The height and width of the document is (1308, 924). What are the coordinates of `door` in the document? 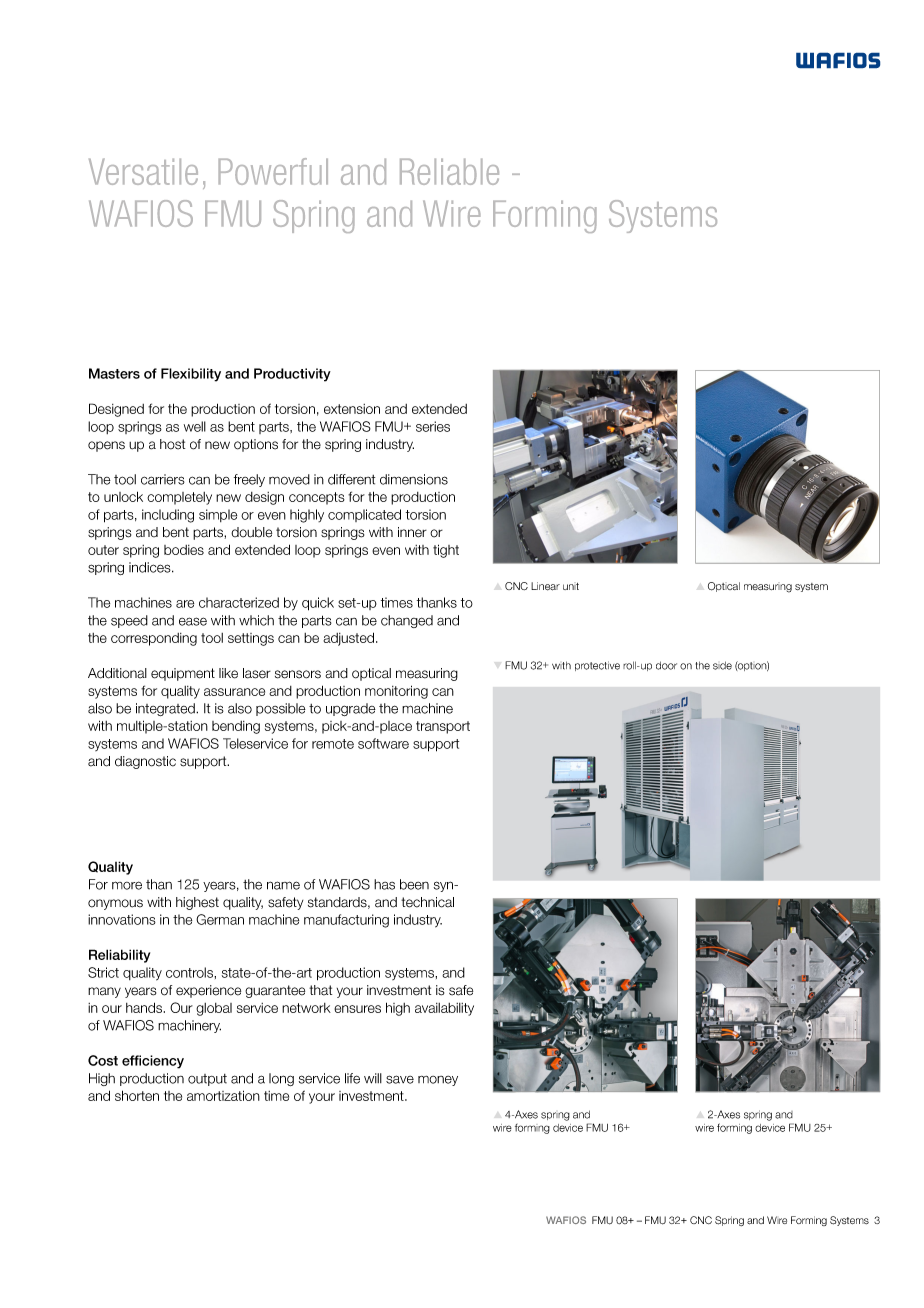 It's located at (666, 665).
